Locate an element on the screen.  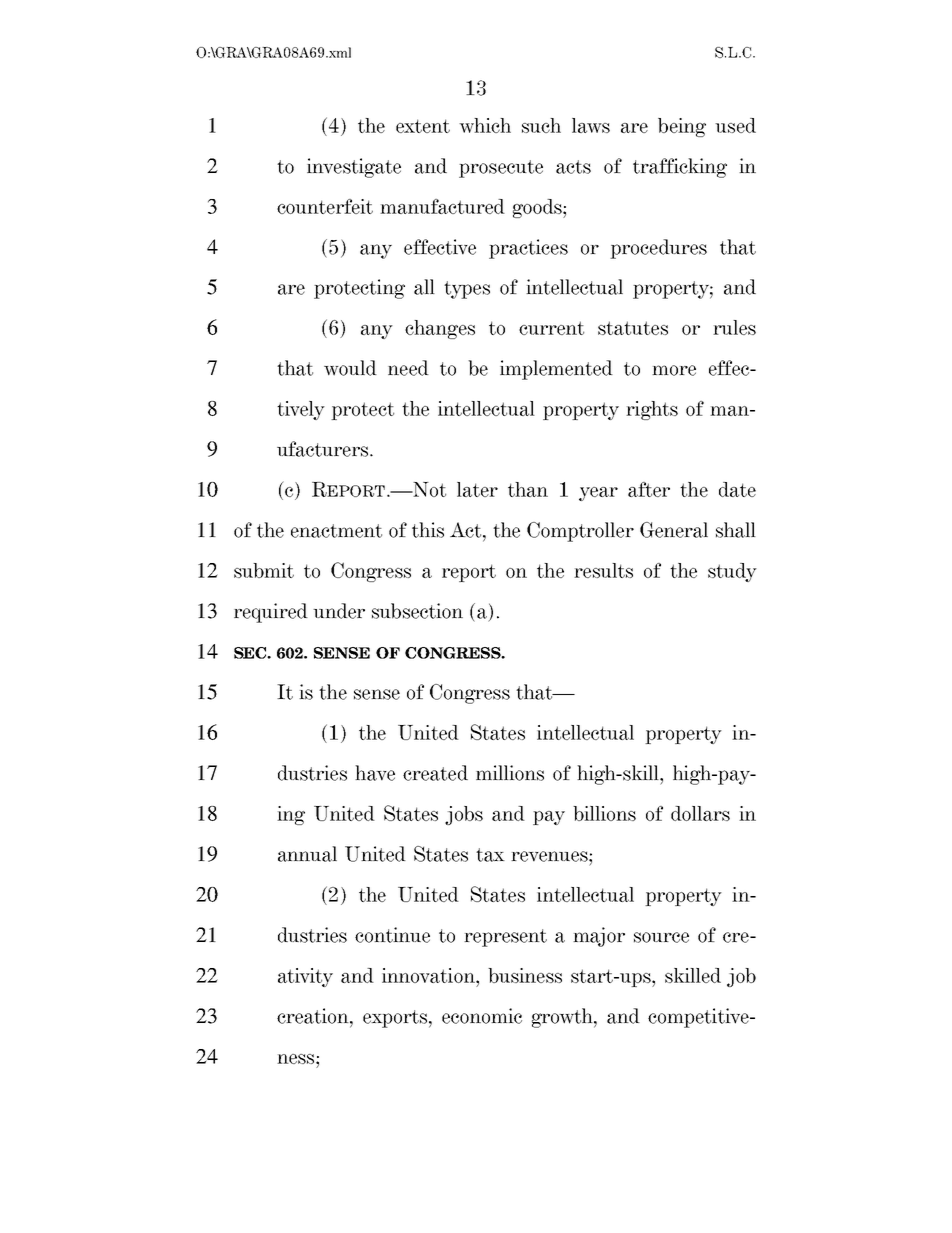
creation is located at coordinates (314, 1016).
